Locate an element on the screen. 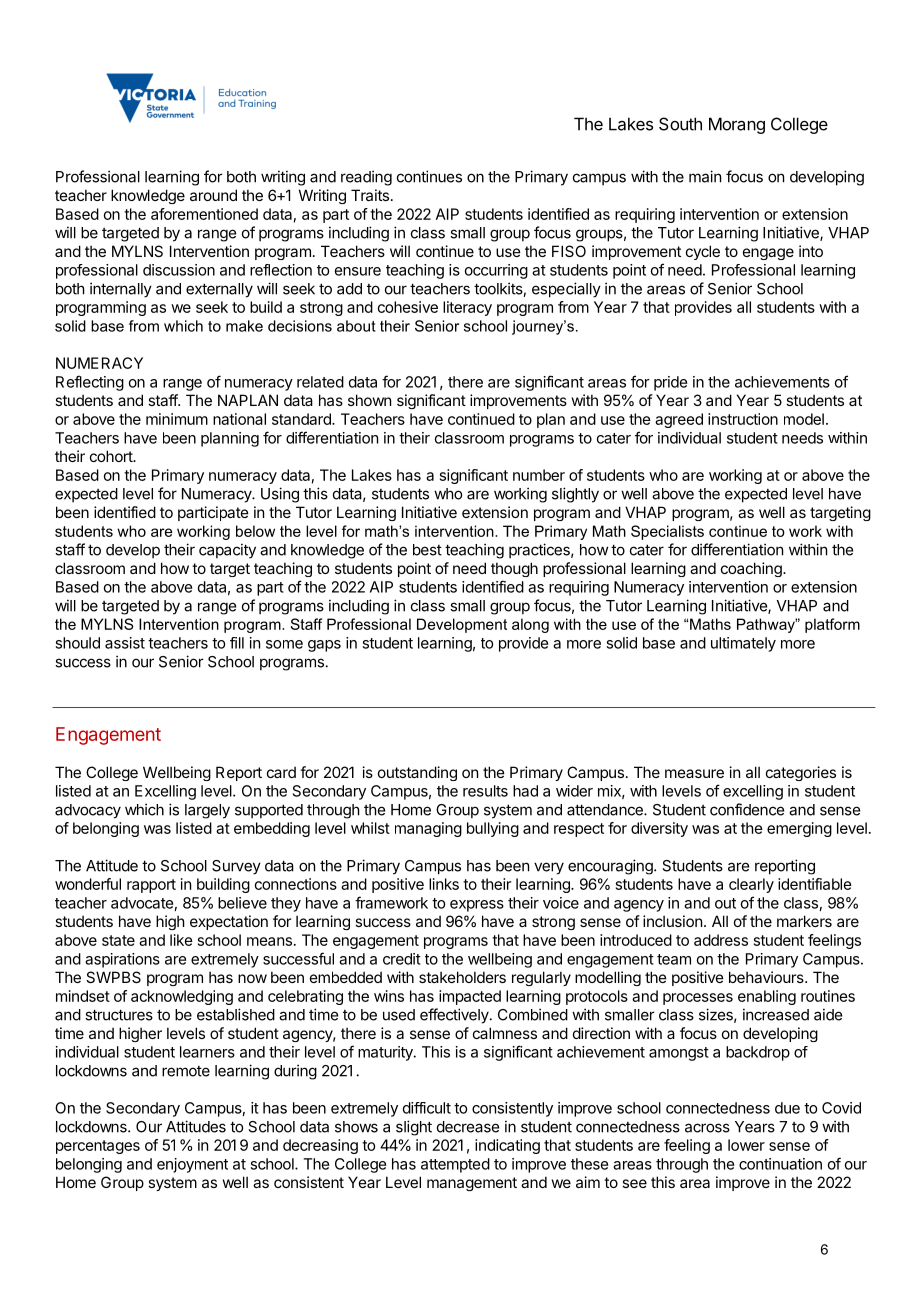  categories is located at coordinates (801, 773).
